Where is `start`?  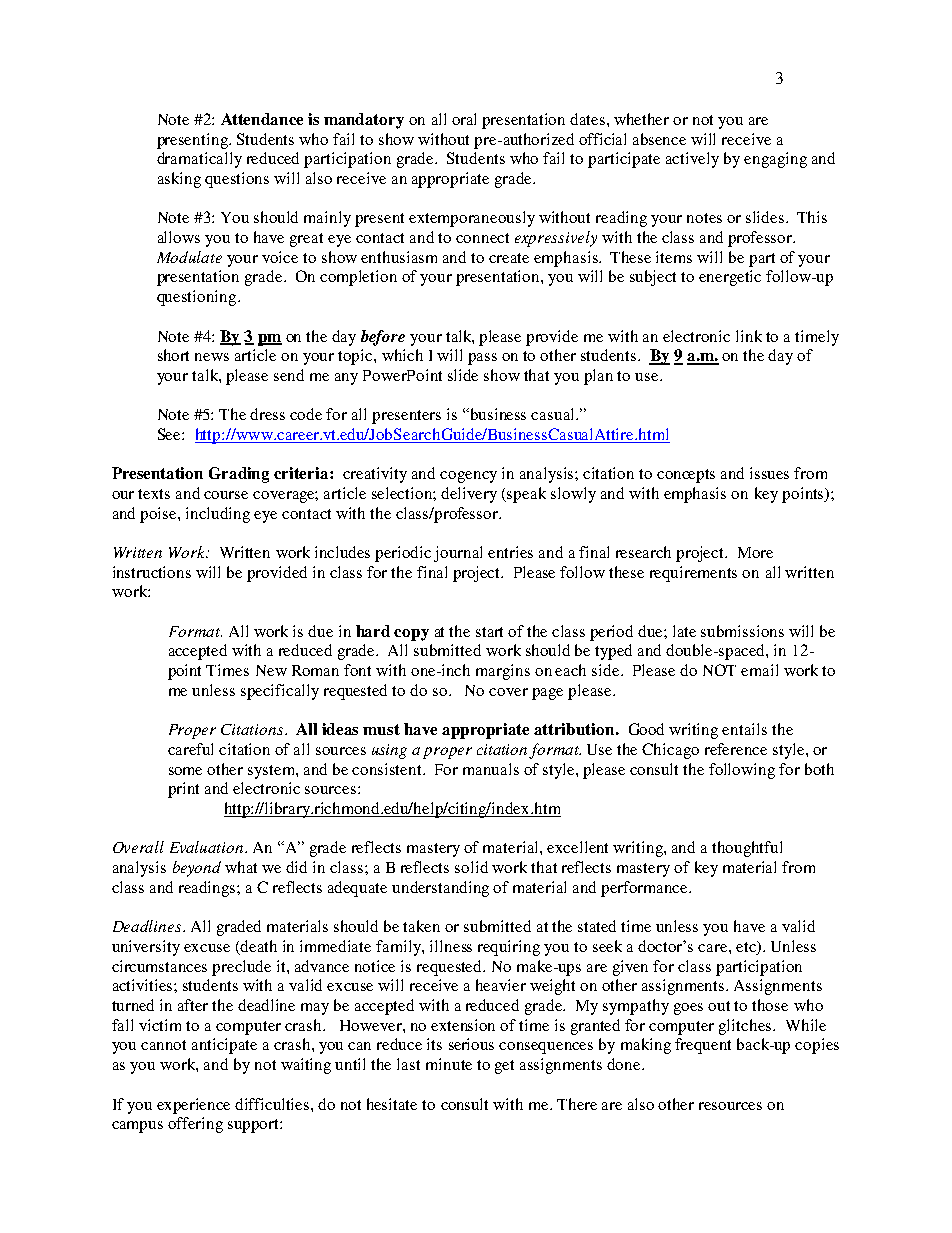
start is located at coordinates (489, 632).
